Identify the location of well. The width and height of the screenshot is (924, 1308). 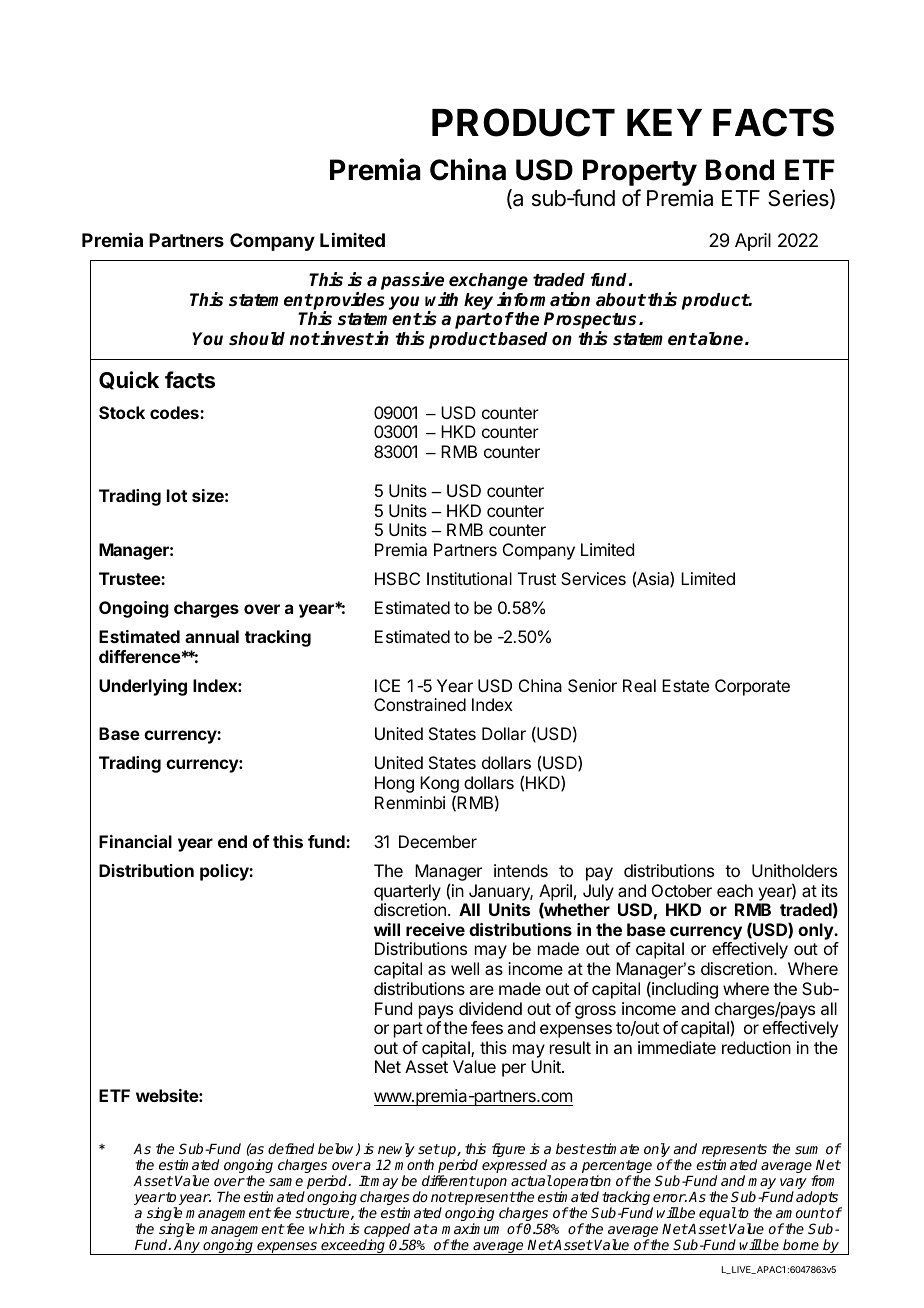
(465, 968).
